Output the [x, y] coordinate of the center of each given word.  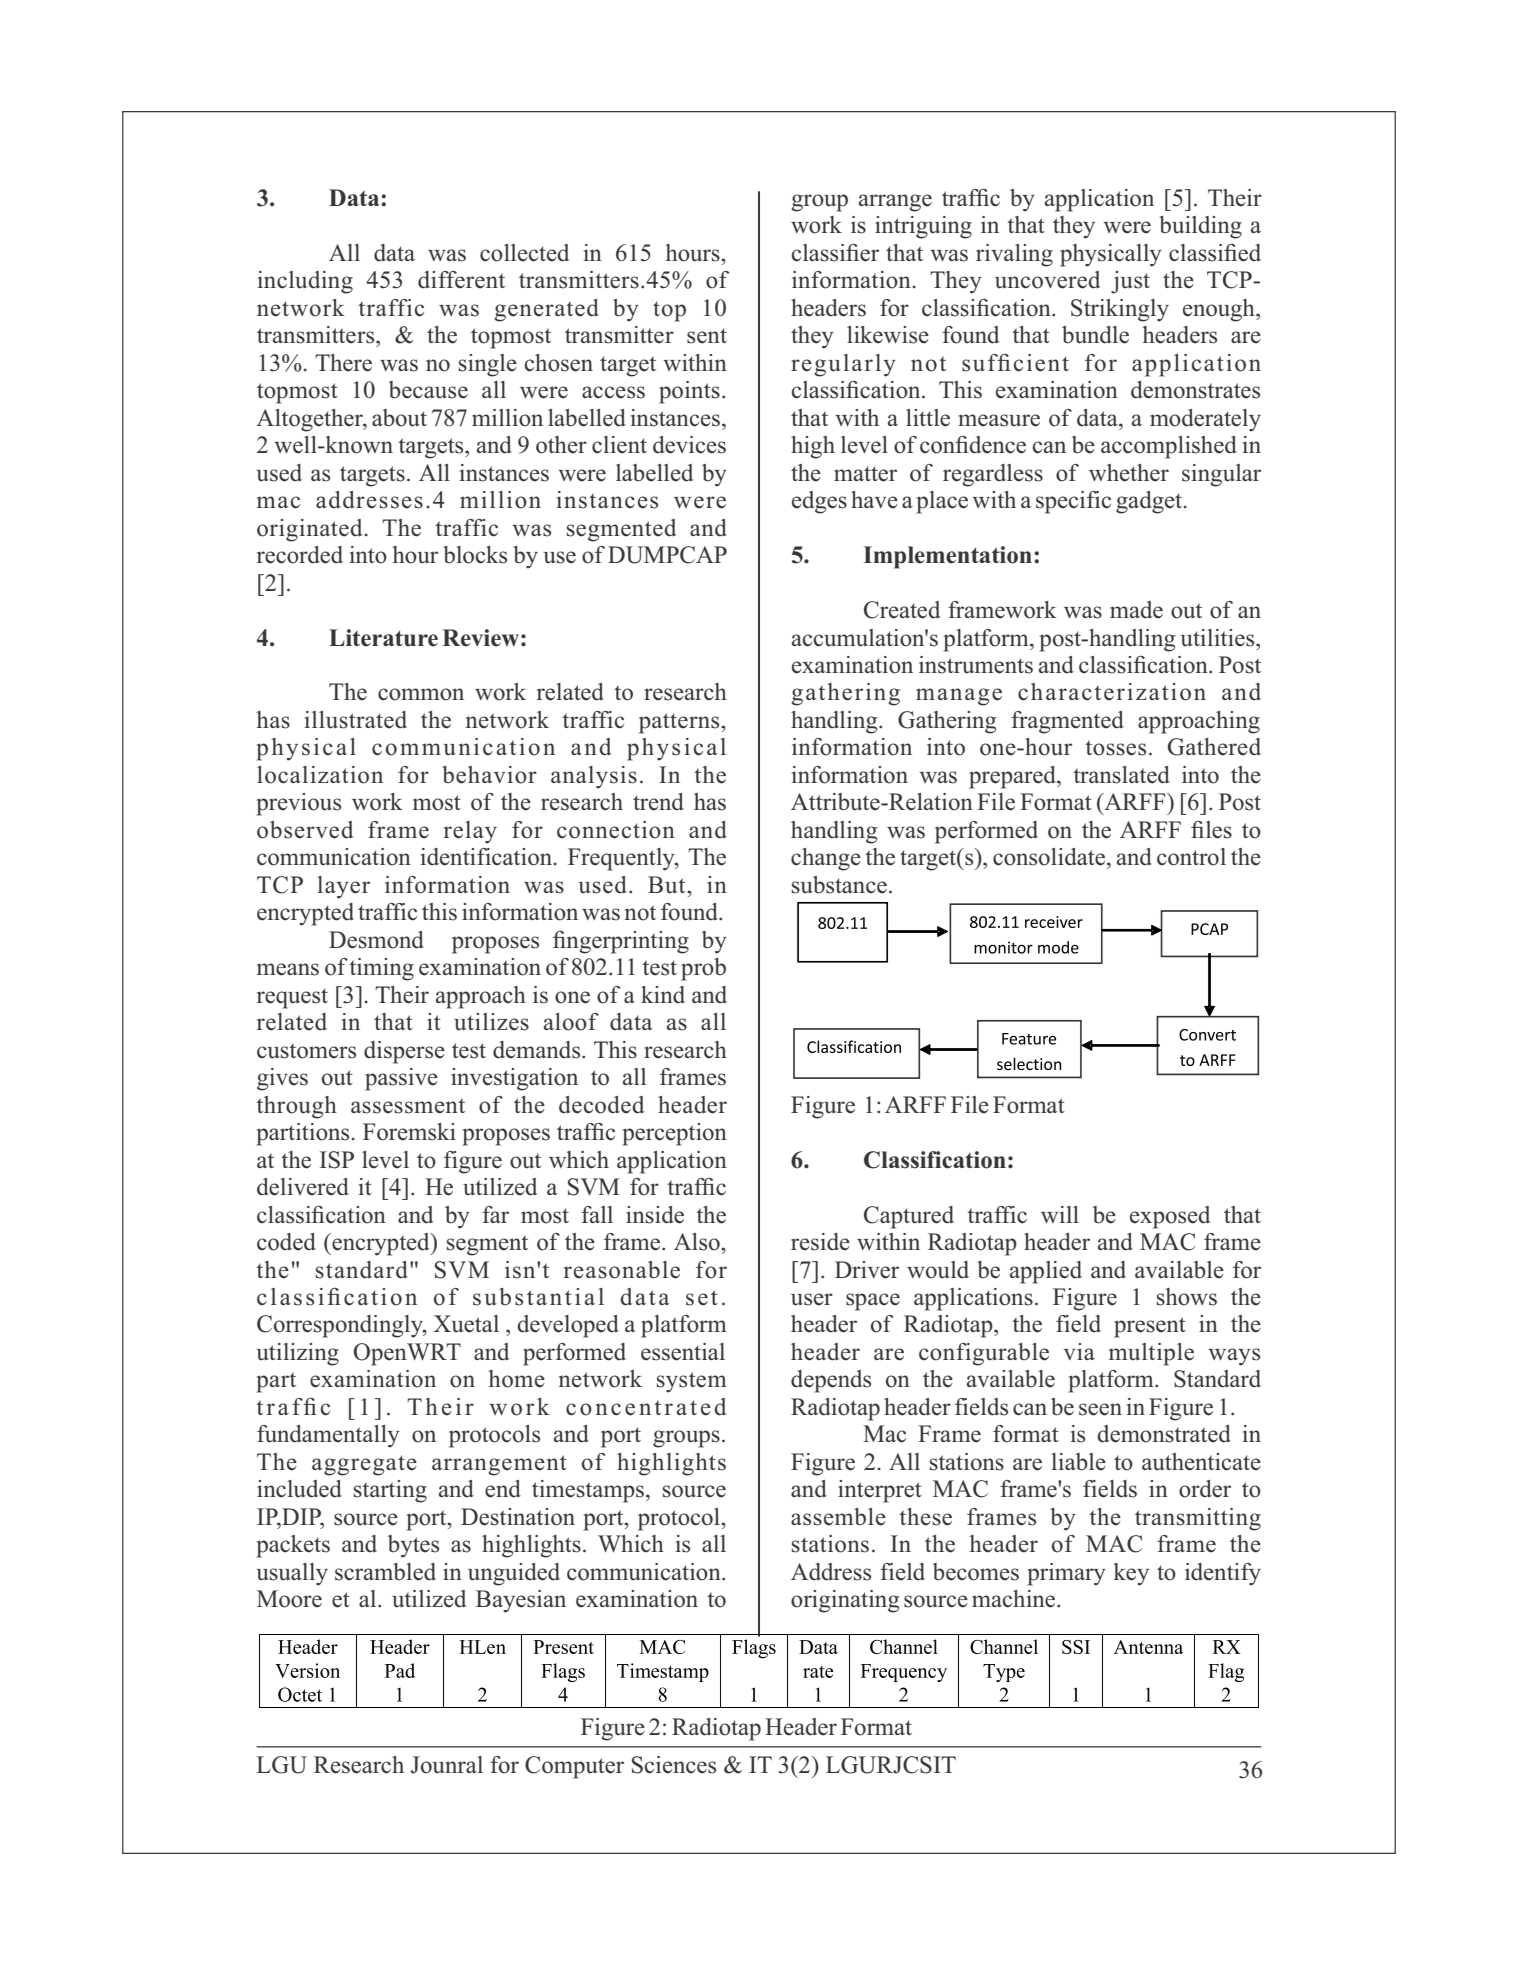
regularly [843, 365]
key [1131, 1574]
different [461, 280]
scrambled [385, 1572]
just [1130, 282]
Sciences [674, 1765]
